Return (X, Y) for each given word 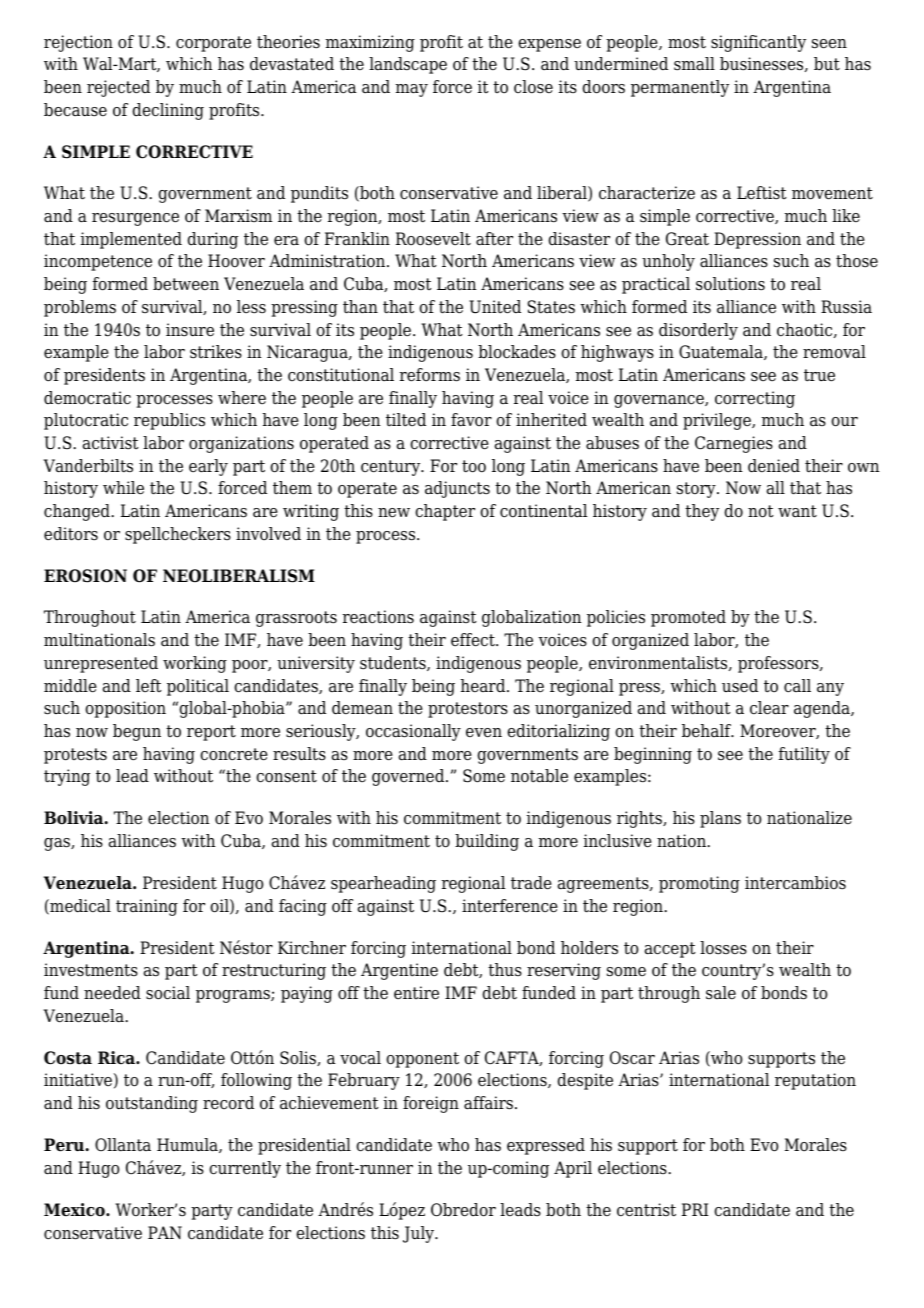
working (195, 664)
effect (474, 640)
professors (779, 664)
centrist (646, 1210)
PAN (165, 1232)
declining (168, 111)
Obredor (463, 1210)
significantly (758, 43)
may (412, 90)
